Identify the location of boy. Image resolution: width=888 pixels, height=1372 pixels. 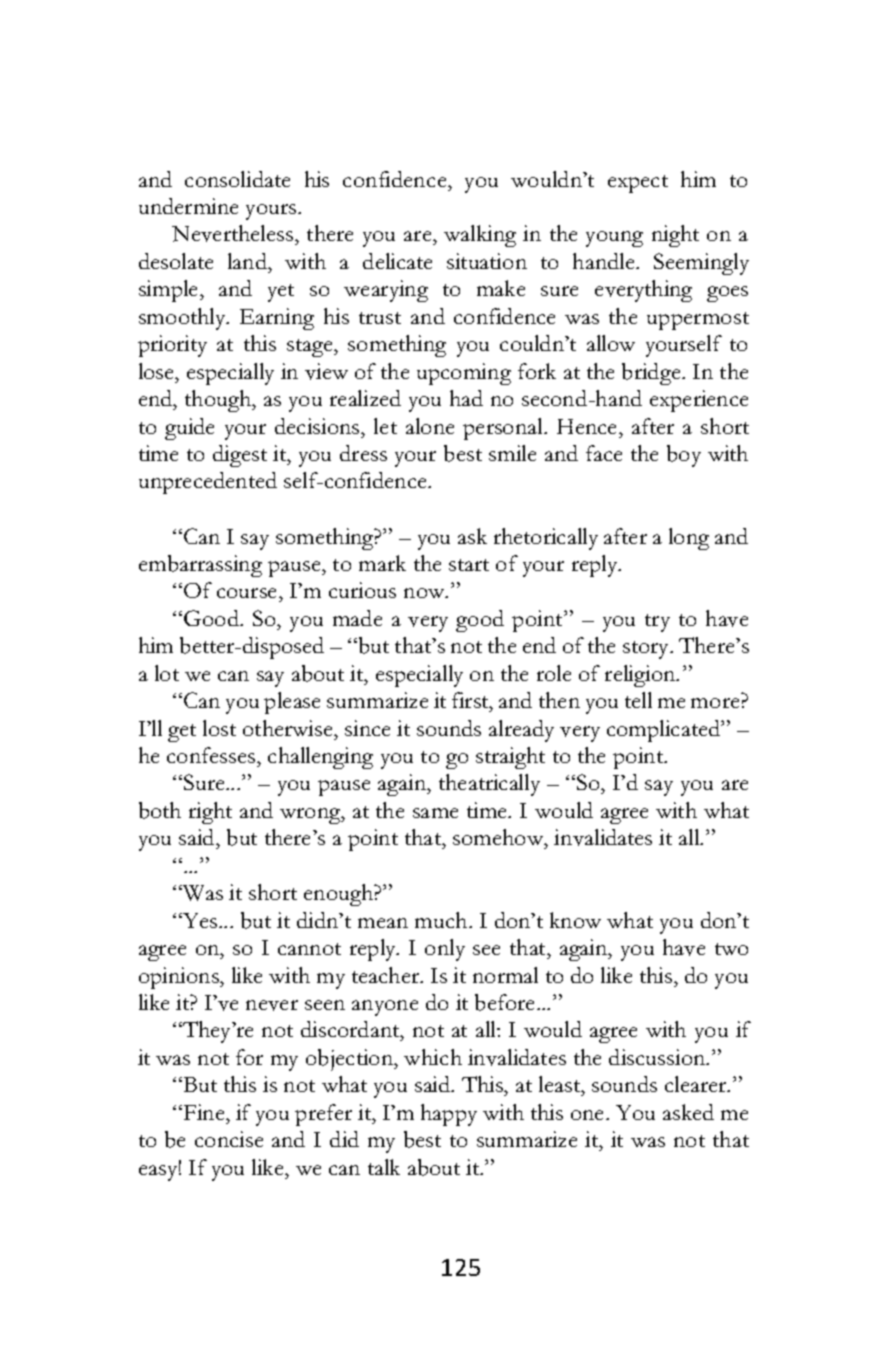
(684, 456).
